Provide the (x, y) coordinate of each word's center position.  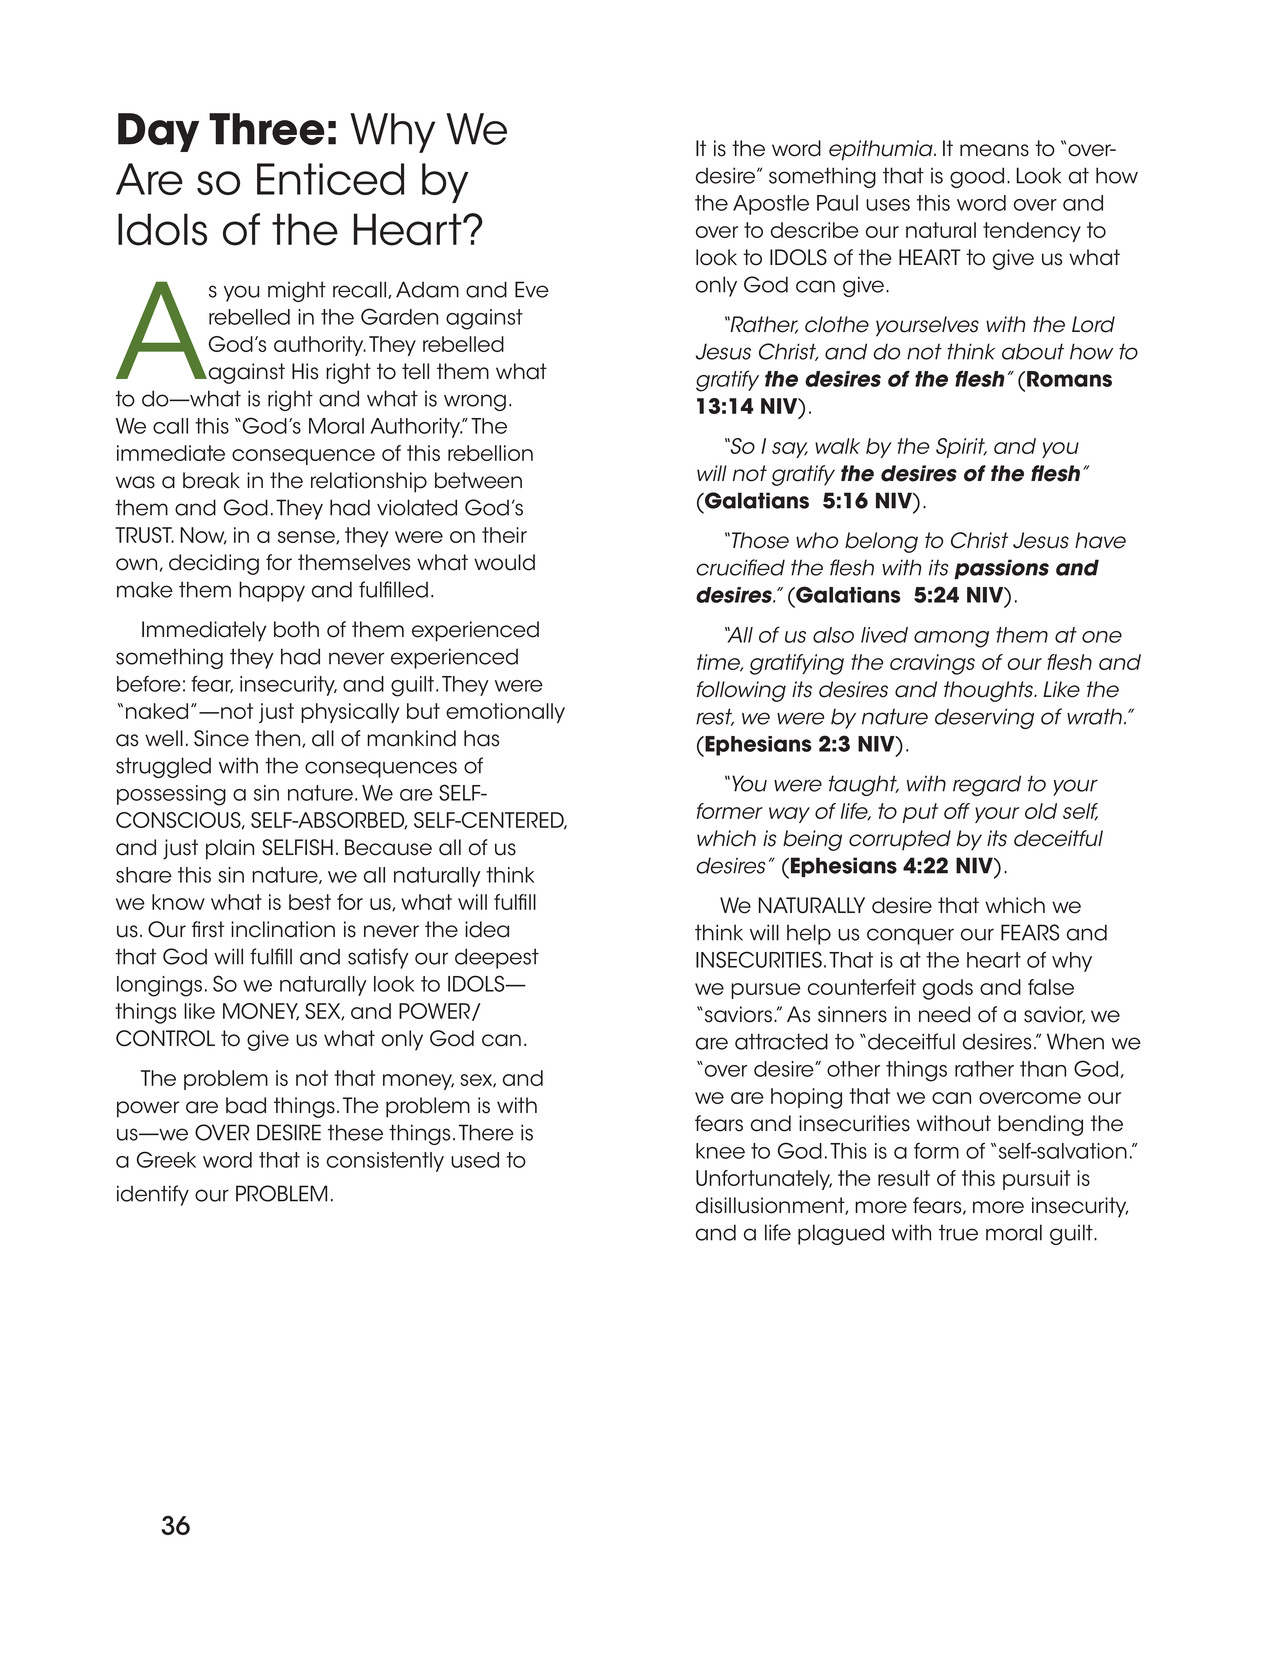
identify (153, 1195)
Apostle (771, 205)
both (296, 629)
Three (266, 129)
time (720, 663)
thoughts (990, 691)
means (994, 150)
